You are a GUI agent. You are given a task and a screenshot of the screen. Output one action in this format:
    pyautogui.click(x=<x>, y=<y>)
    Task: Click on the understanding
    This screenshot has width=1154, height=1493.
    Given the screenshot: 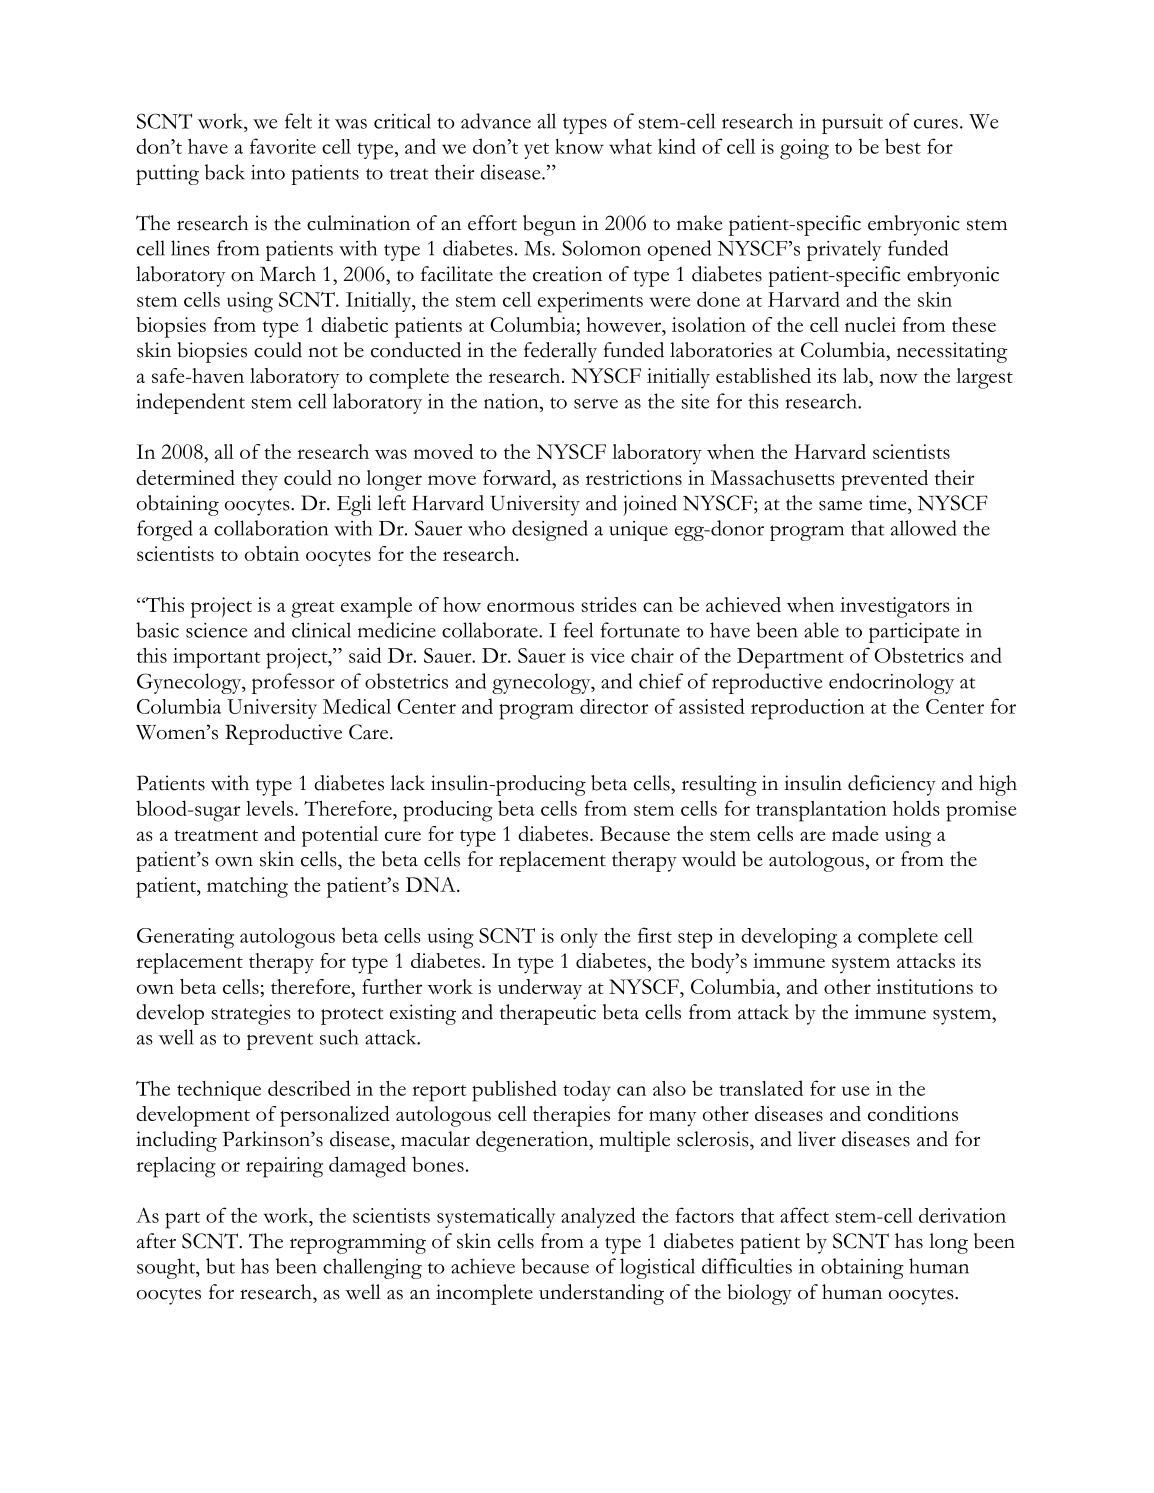 What is the action you would take?
    pyautogui.click(x=601, y=1294)
